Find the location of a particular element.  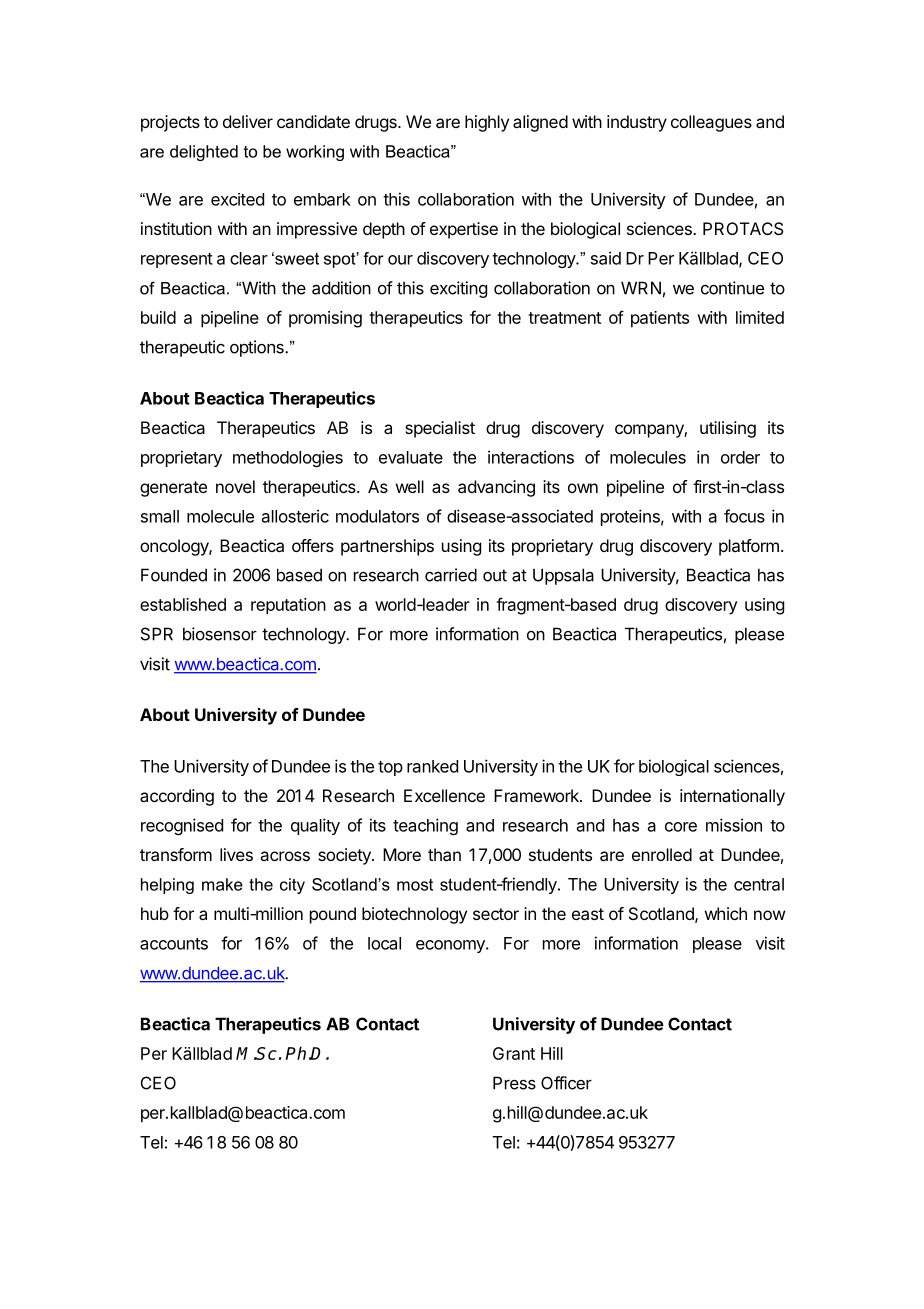

Grant is located at coordinates (514, 1053).
